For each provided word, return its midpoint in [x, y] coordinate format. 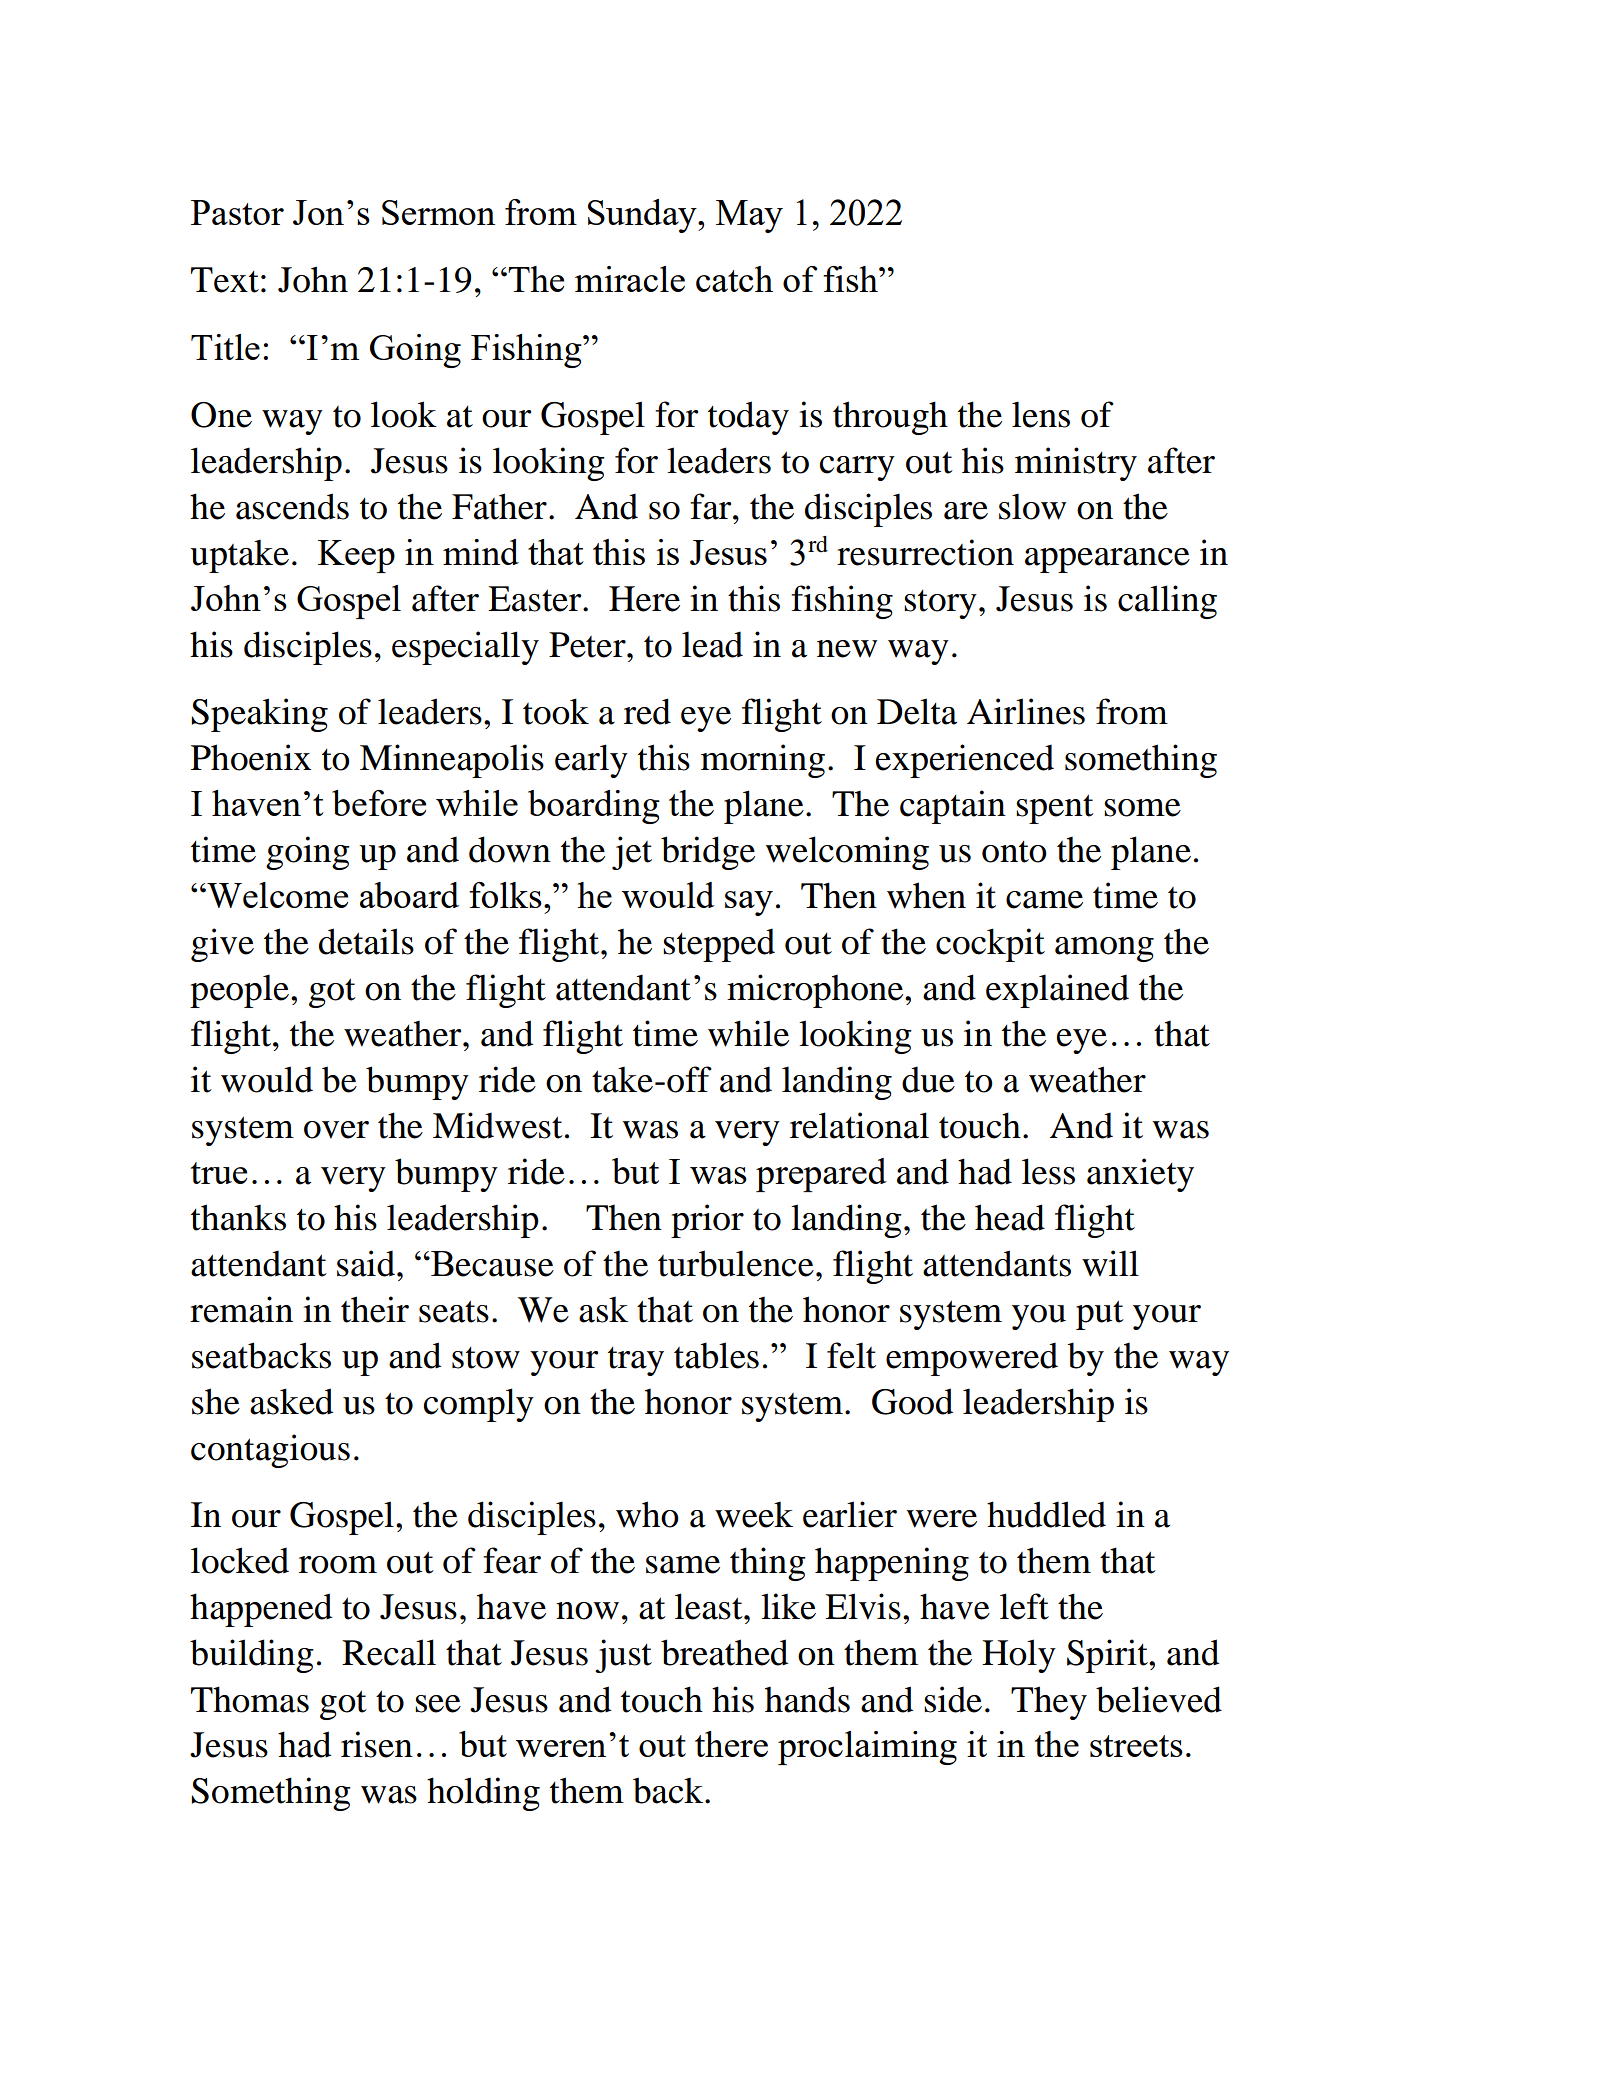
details [366, 941]
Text [225, 280]
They [1049, 1703]
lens [1041, 414]
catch [734, 279]
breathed [724, 1652]
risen [377, 1744]
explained [1057, 991]
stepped [719, 945]
